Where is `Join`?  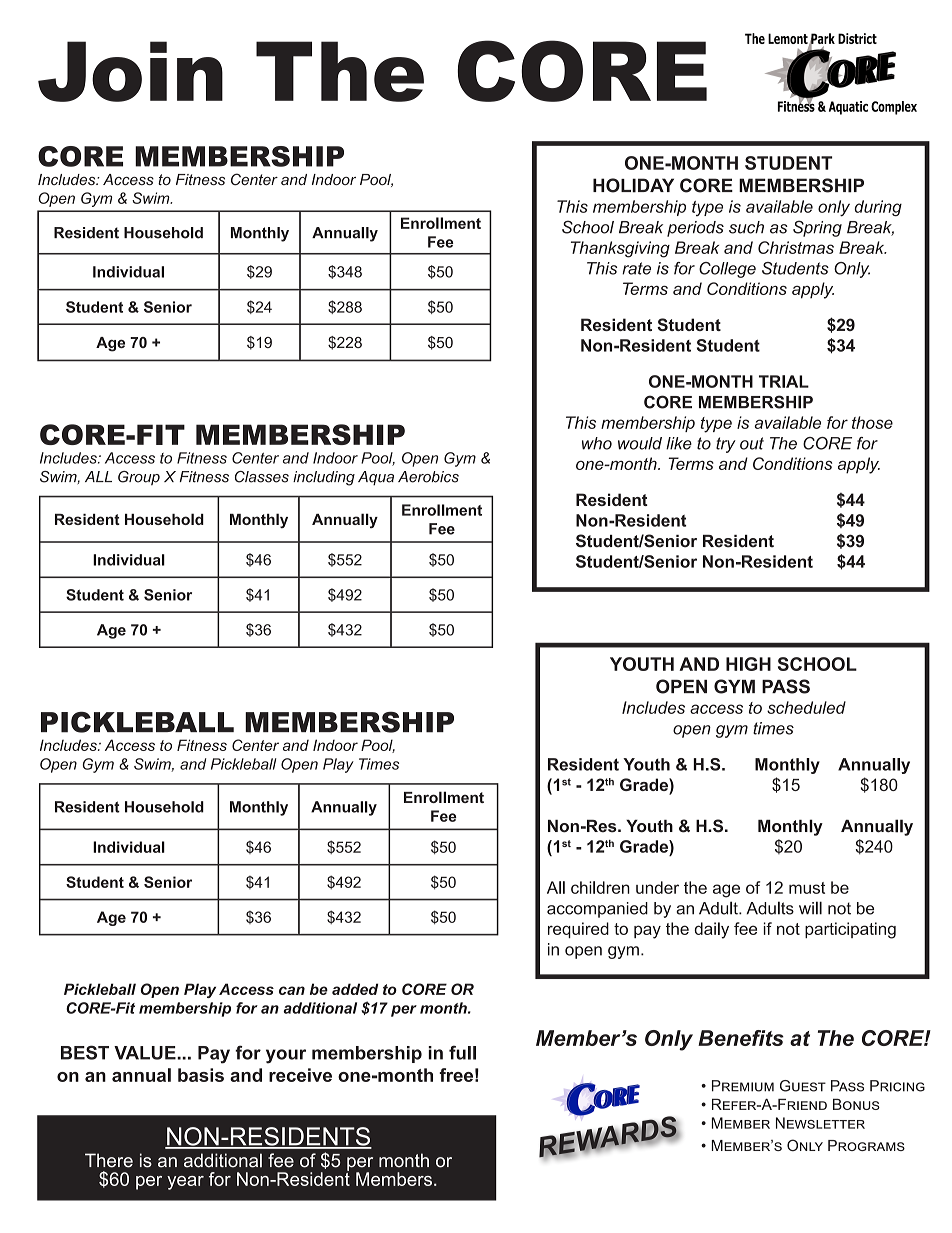 Join is located at coordinates (130, 71).
